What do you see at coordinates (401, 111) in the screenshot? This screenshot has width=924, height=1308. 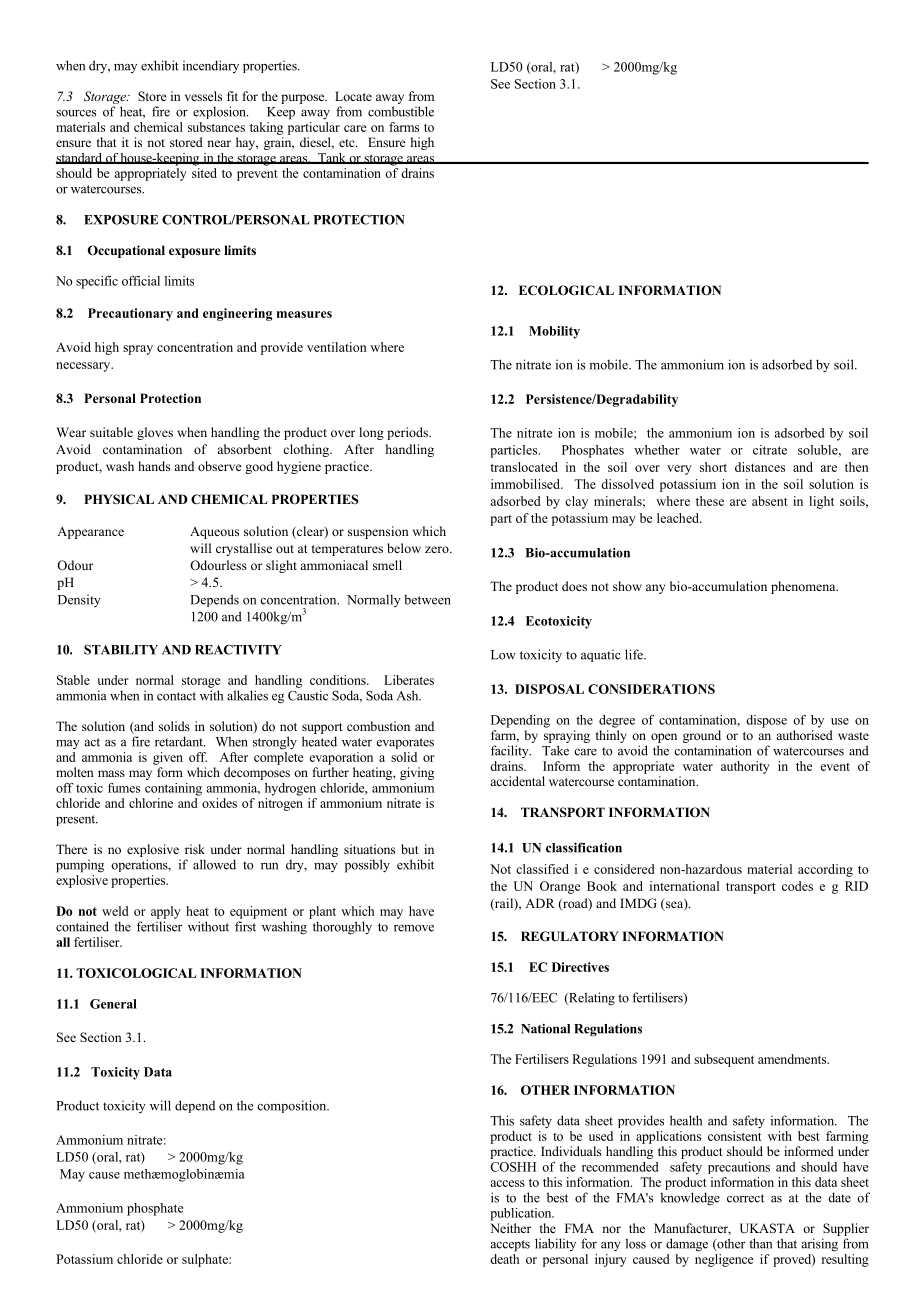 I see `combustible` at bounding box center [401, 111].
